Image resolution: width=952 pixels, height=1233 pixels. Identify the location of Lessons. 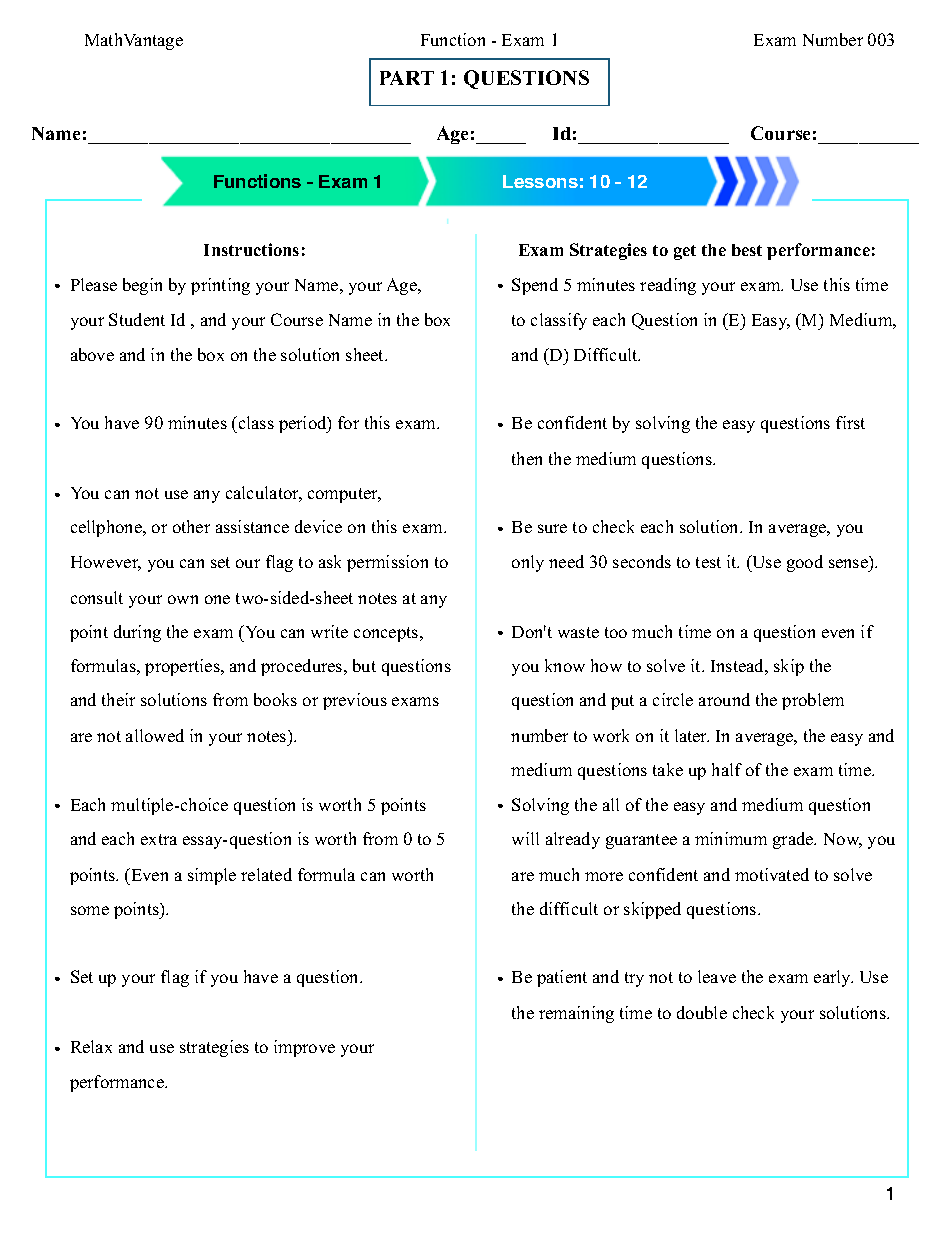
(540, 181).
